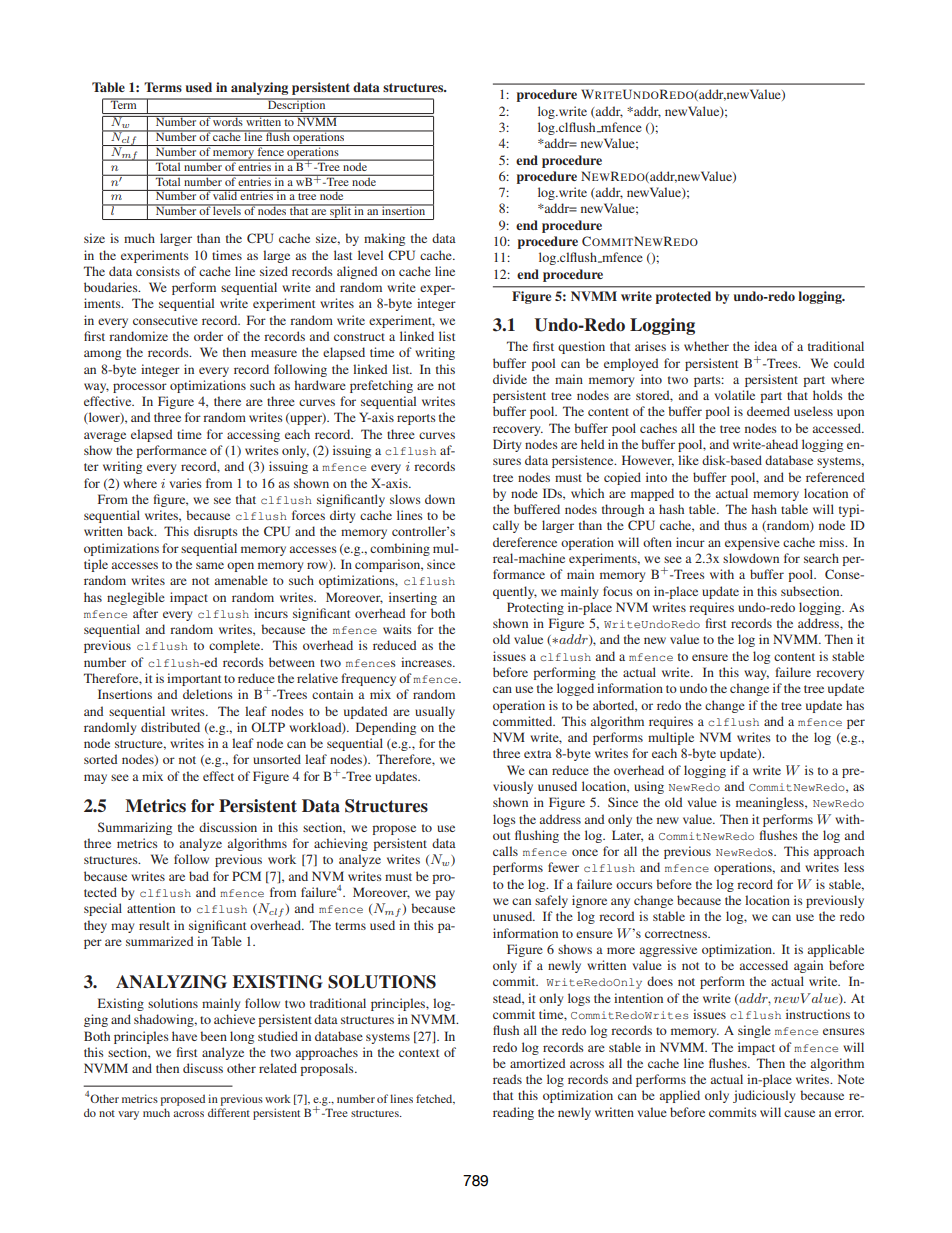  What do you see at coordinates (764, 1096) in the document?
I see `judiciously` at bounding box center [764, 1096].
